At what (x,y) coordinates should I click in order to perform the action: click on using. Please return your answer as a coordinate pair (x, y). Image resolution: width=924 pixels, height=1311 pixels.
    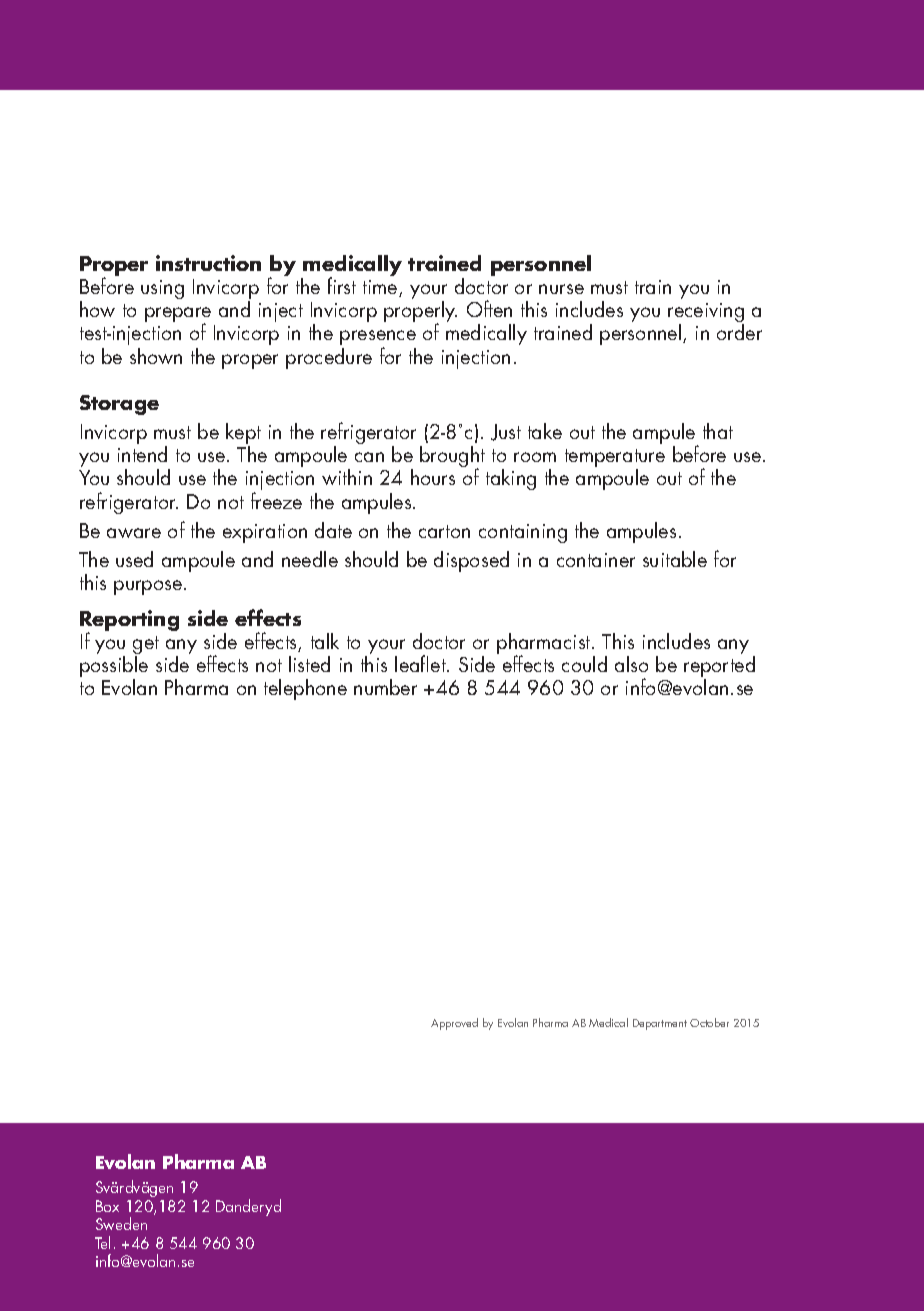
    Looking at the image, I should click on (162, 289).
